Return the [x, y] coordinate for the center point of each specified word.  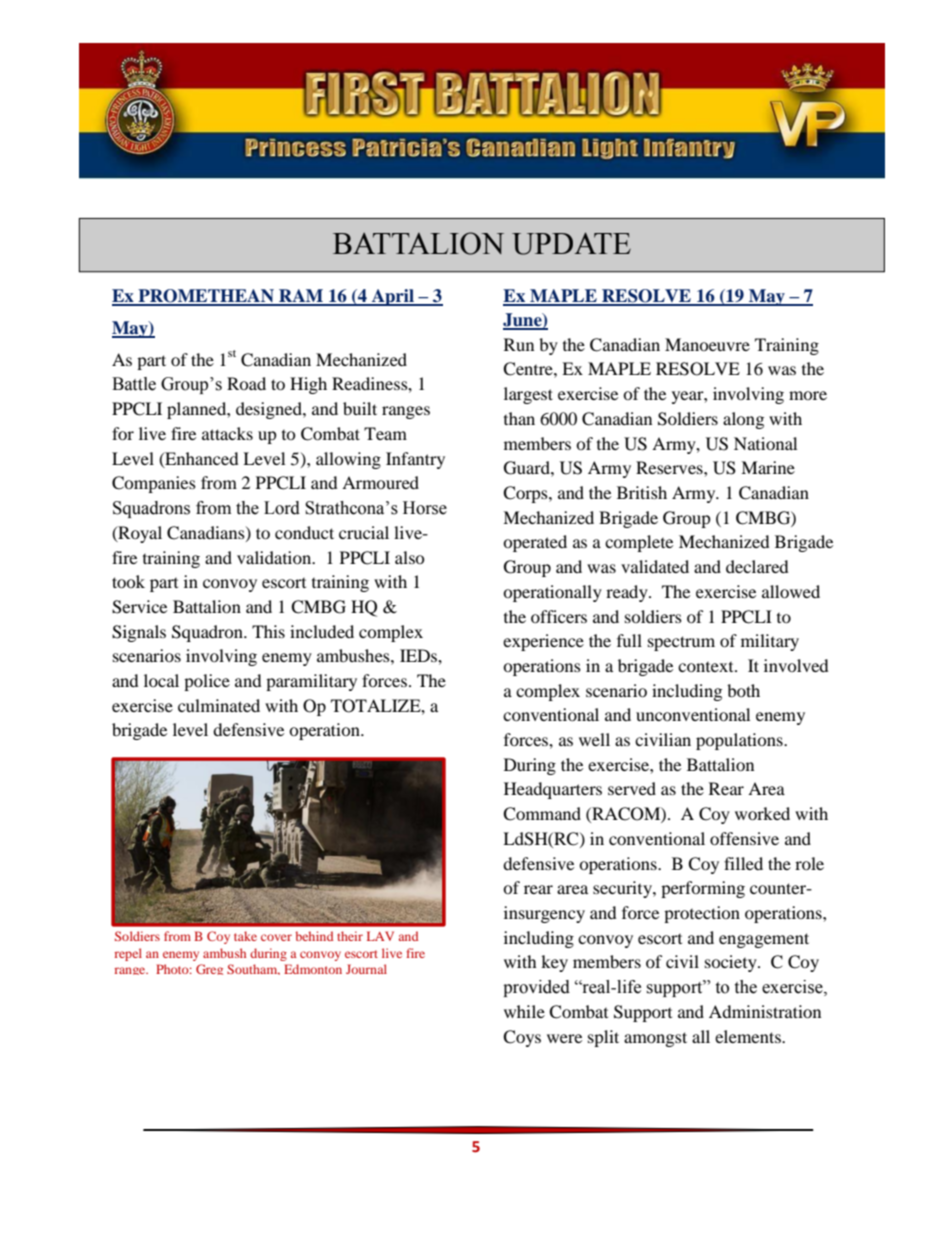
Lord [282, 508]
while [524, 1011]
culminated [219, 705]
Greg [209, 969]
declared [757, 566]
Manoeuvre [707, 344]
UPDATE [571, 243]
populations [740, 741]
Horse [425, 508]
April [392, 297]
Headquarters [553, 790]
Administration [765, 1011]
